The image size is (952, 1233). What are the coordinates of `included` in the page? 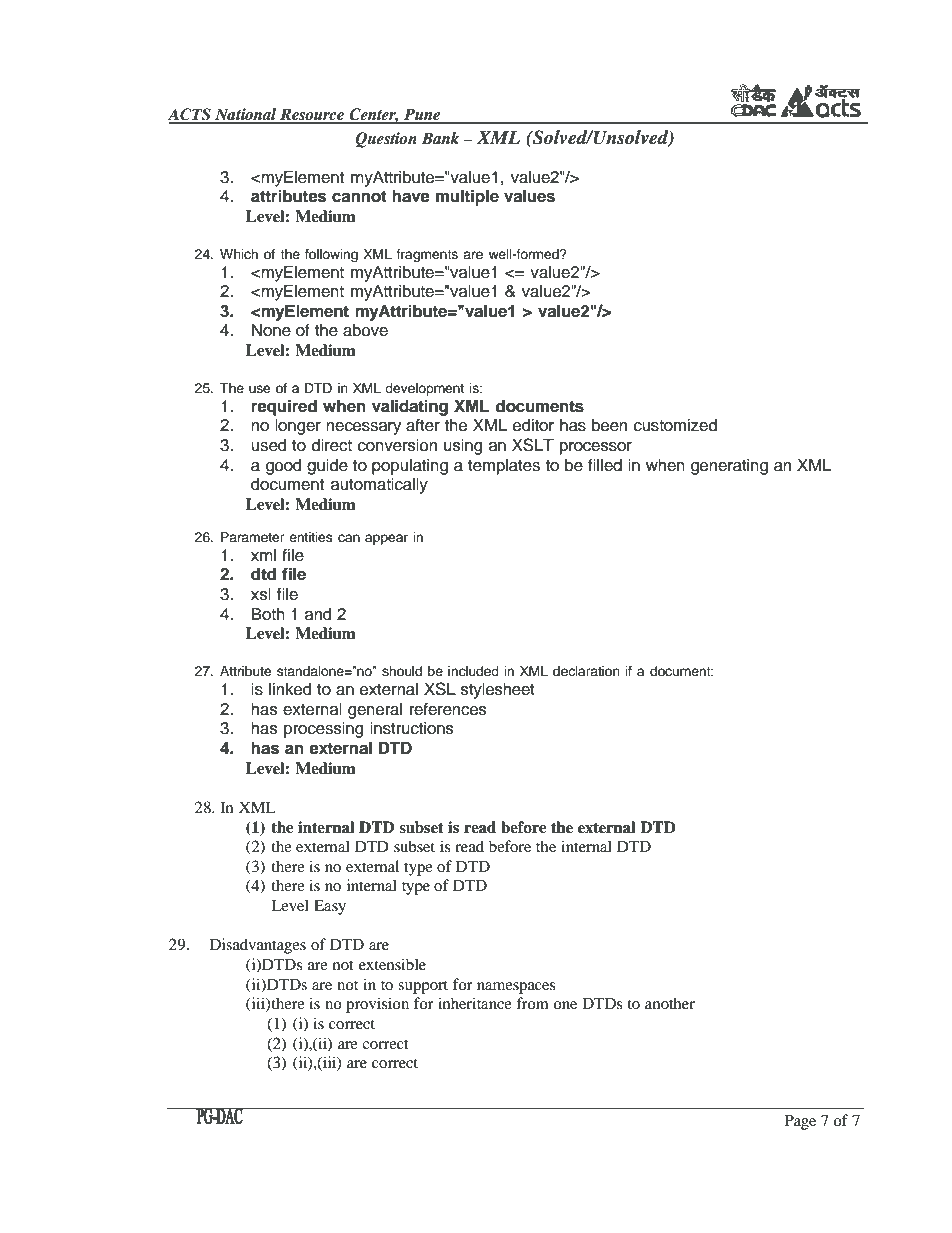 It's located at (473, 671).
